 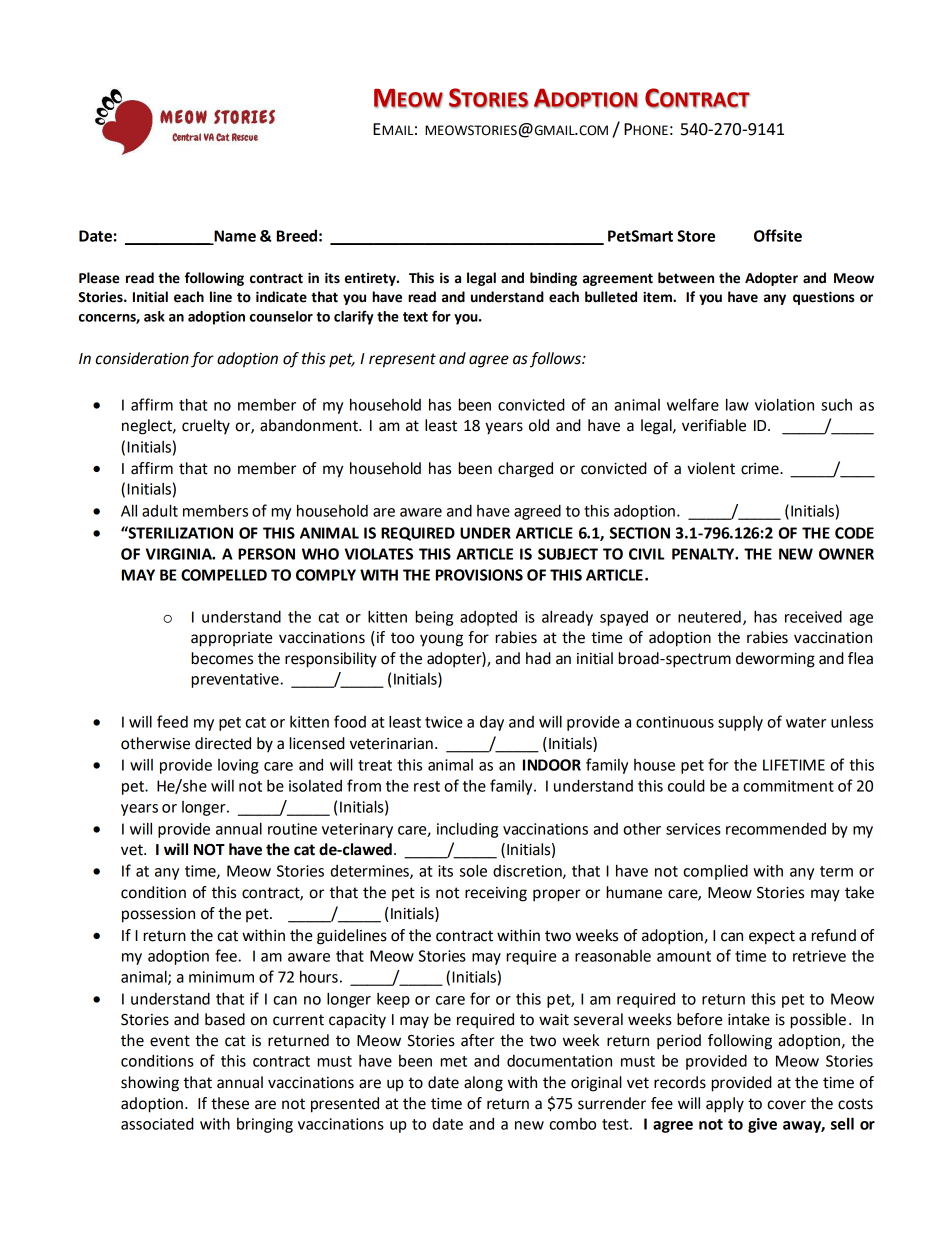 I want to click on these, so click(x=230, y=1103).
